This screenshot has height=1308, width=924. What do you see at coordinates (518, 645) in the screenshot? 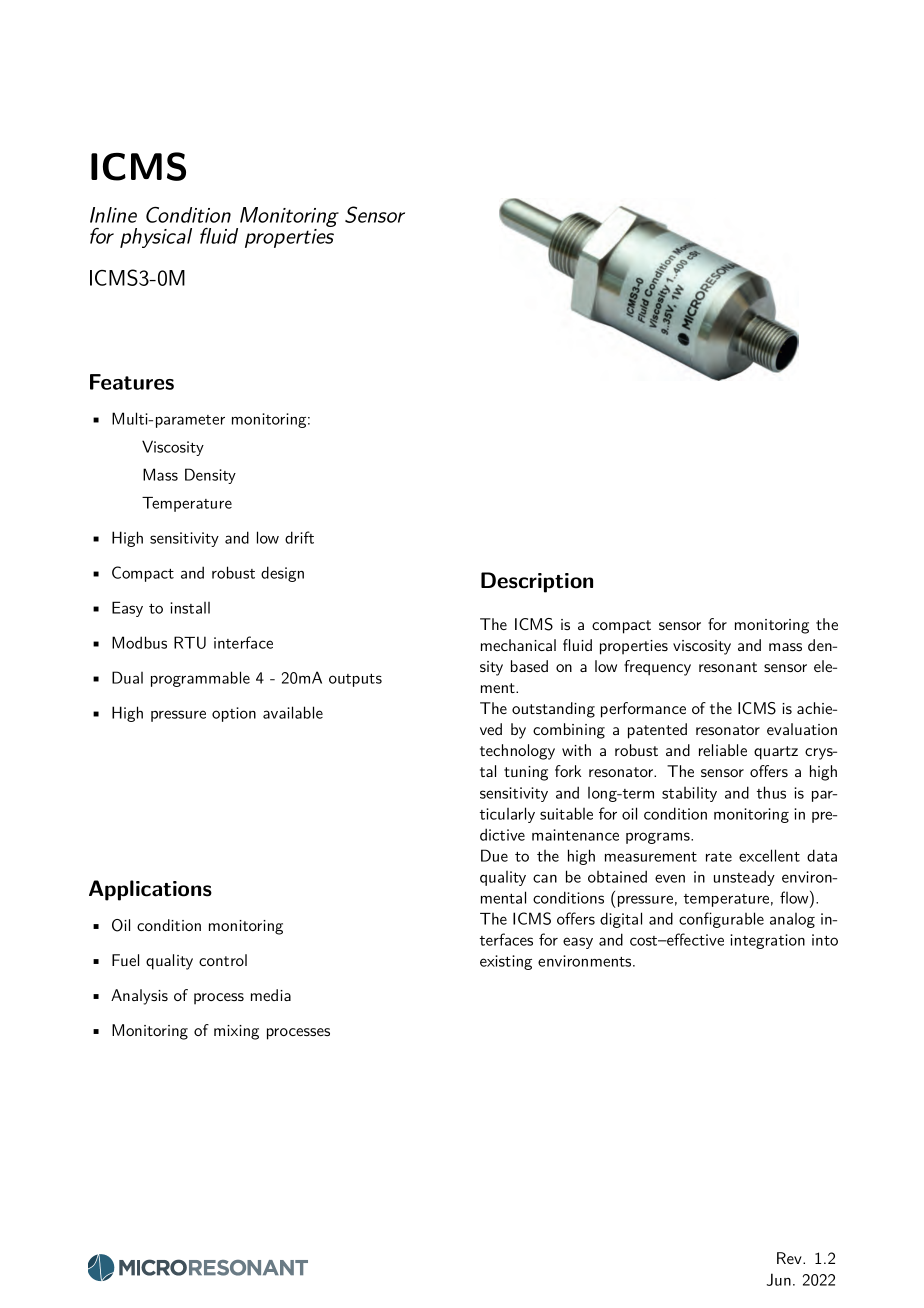
I see `mechanical` at bounding box center [518, 645].
